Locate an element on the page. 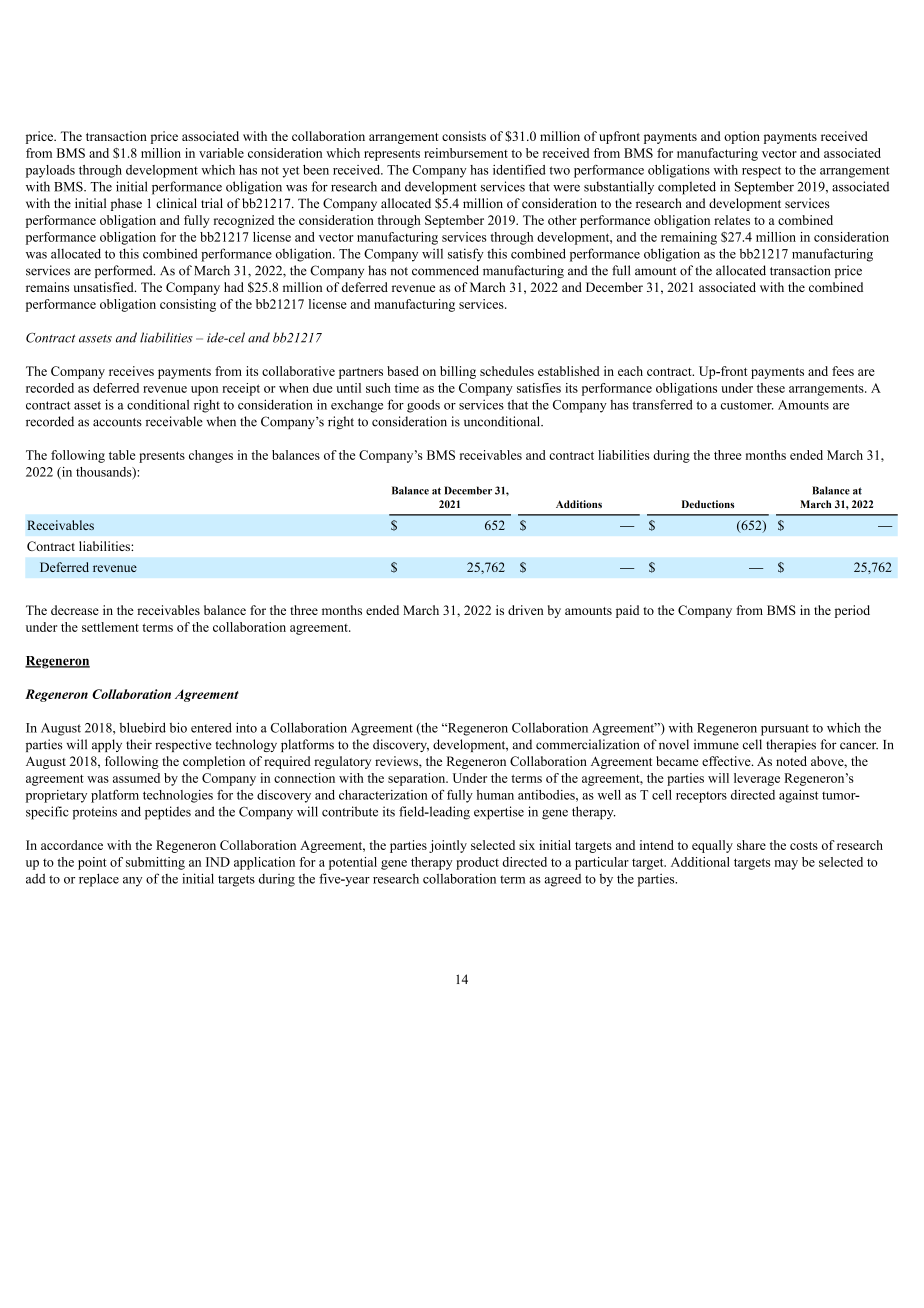 This document has height=1308, width=924. receives is located at coordinates (131, 371).
